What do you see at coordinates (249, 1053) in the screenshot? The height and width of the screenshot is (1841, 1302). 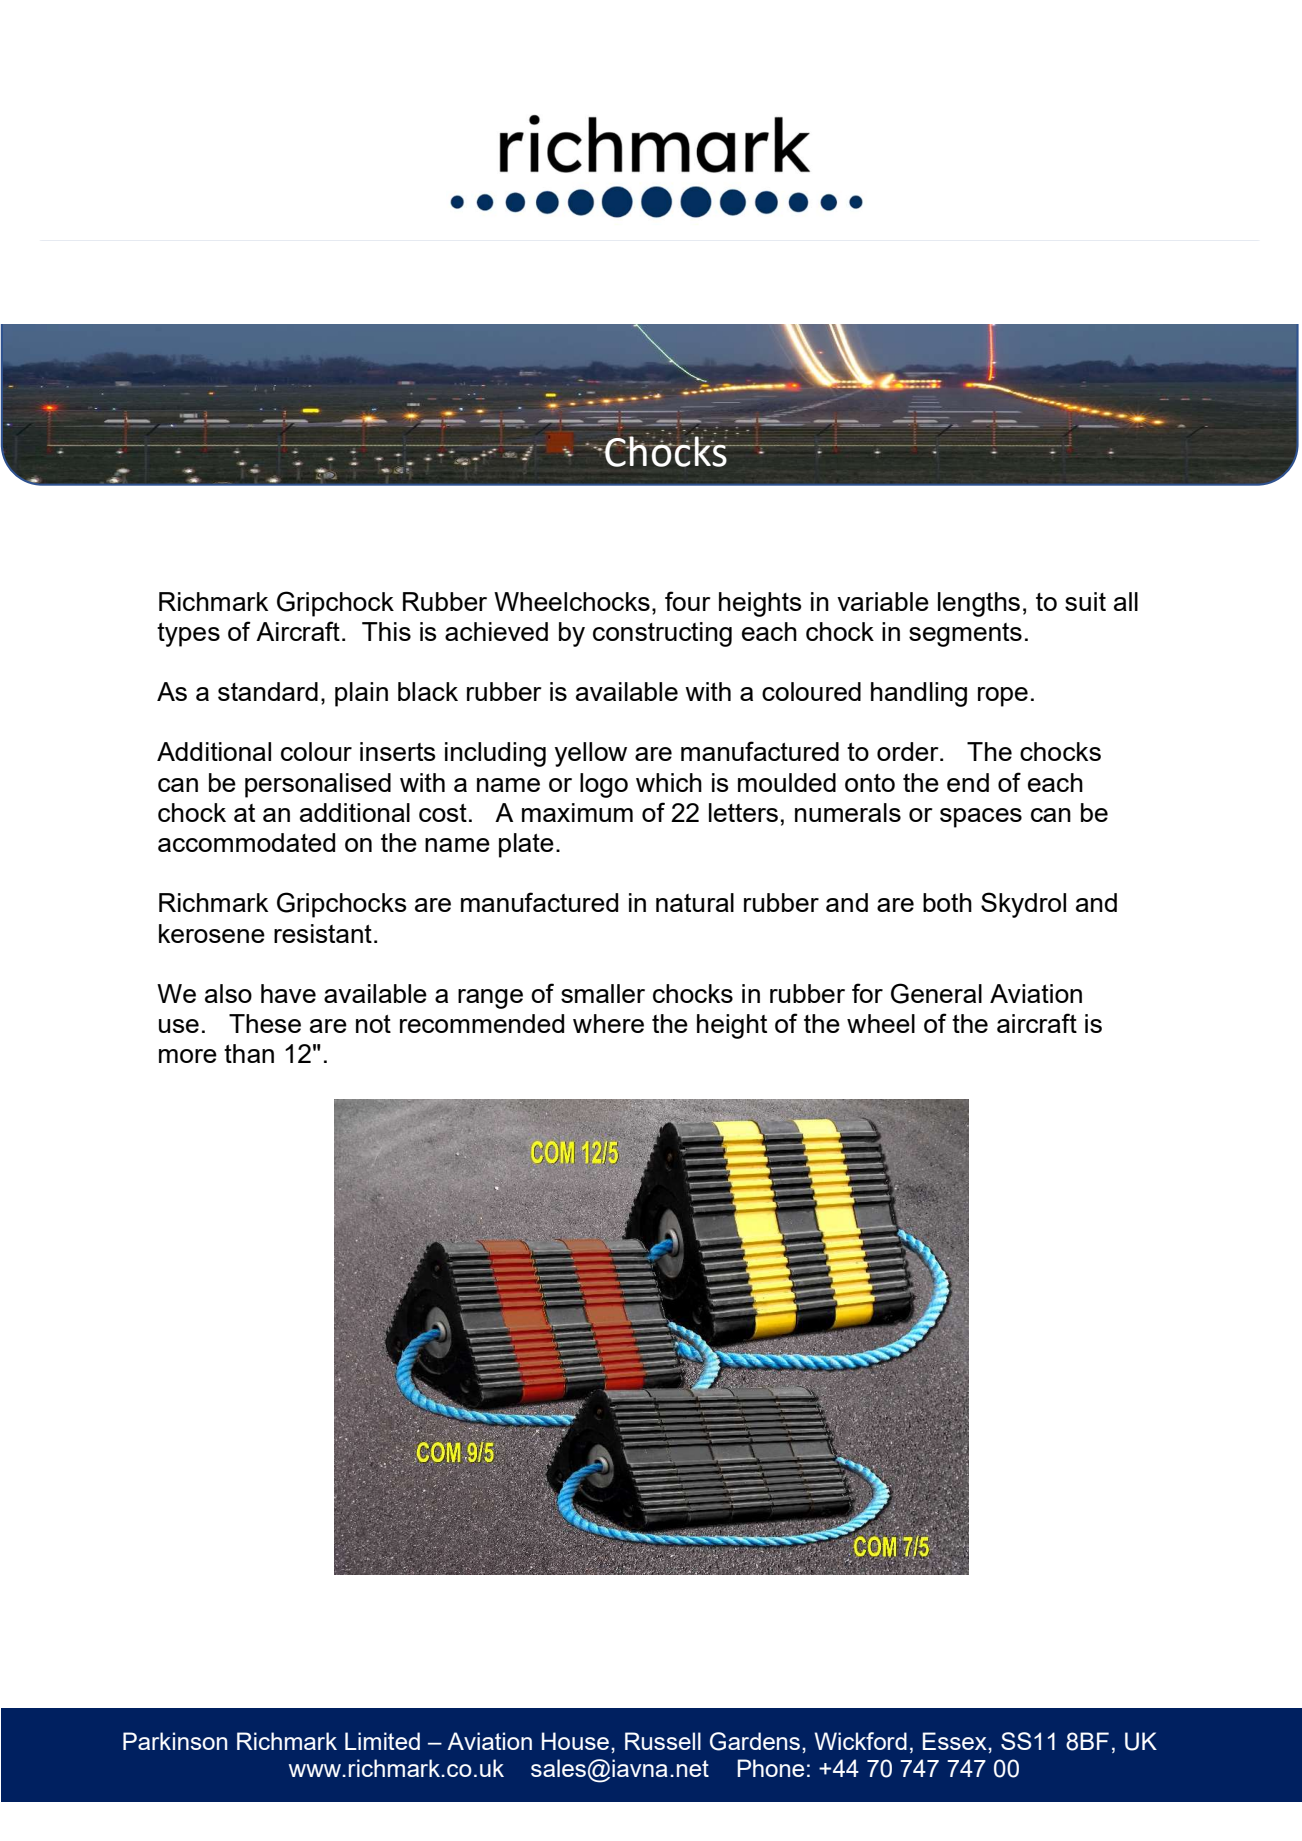 I see `than` at bounding box center [249, 1053].
